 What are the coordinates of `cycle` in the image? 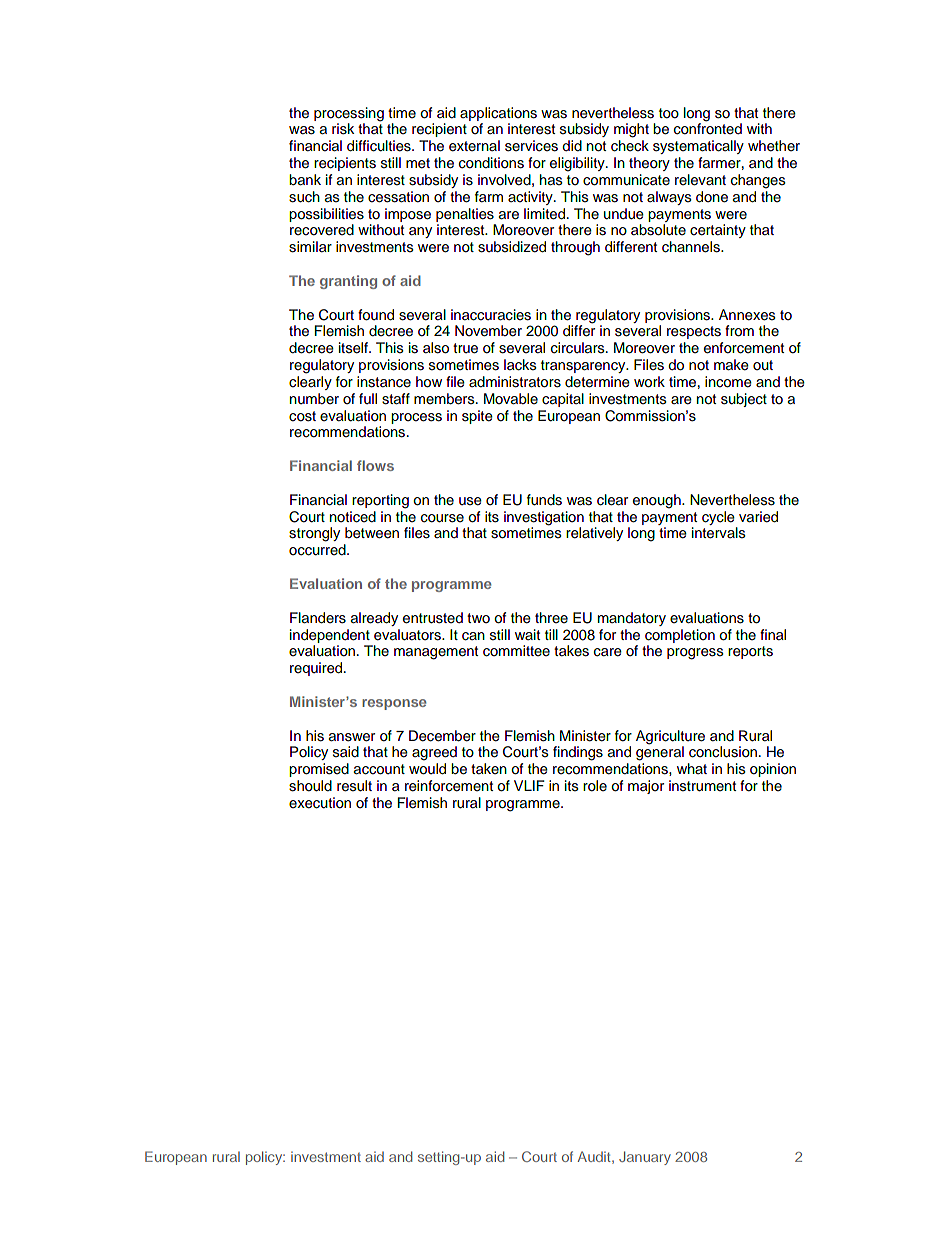 It's located at (718, 518).
